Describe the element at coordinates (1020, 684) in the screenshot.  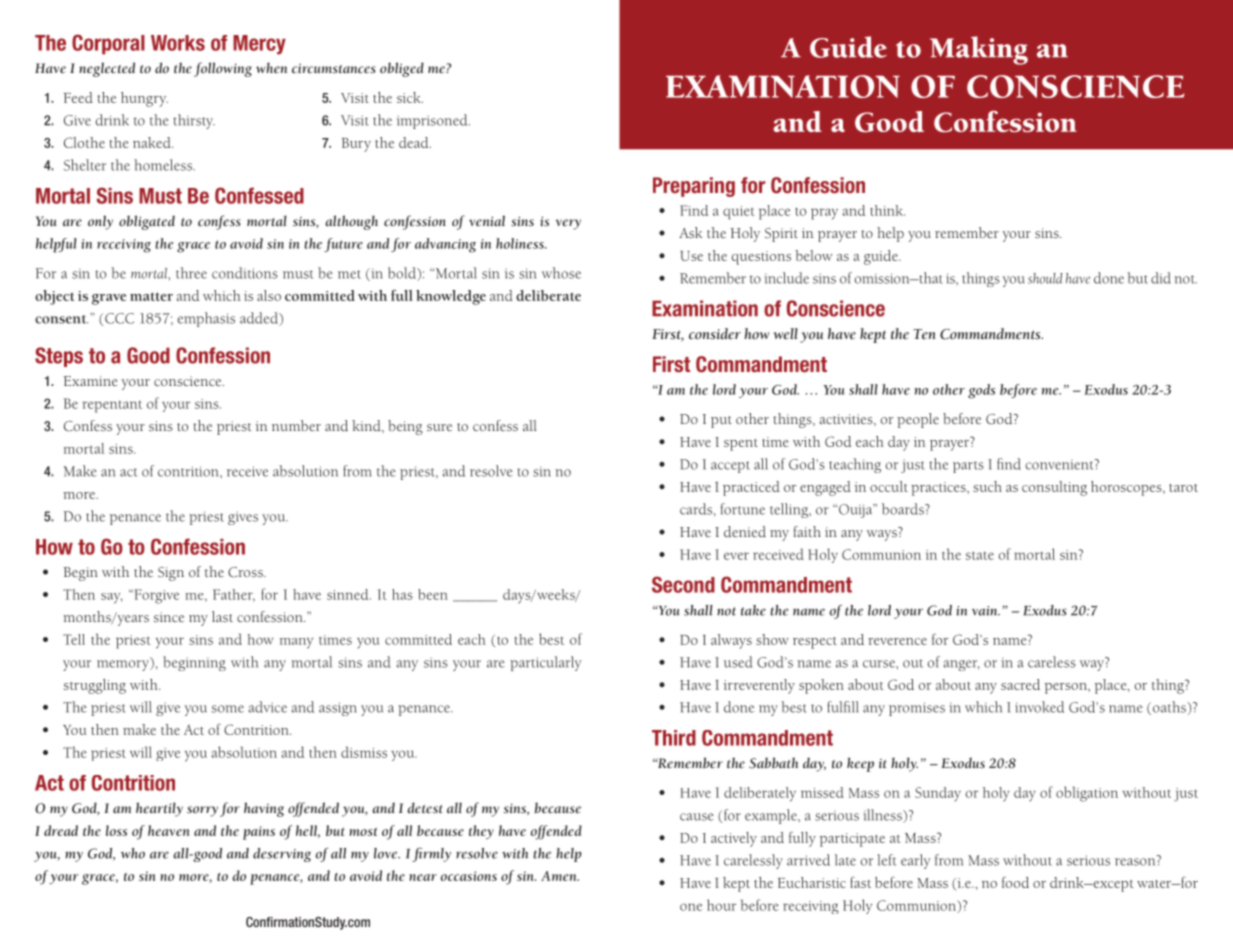
I see `sacred` at that location.
